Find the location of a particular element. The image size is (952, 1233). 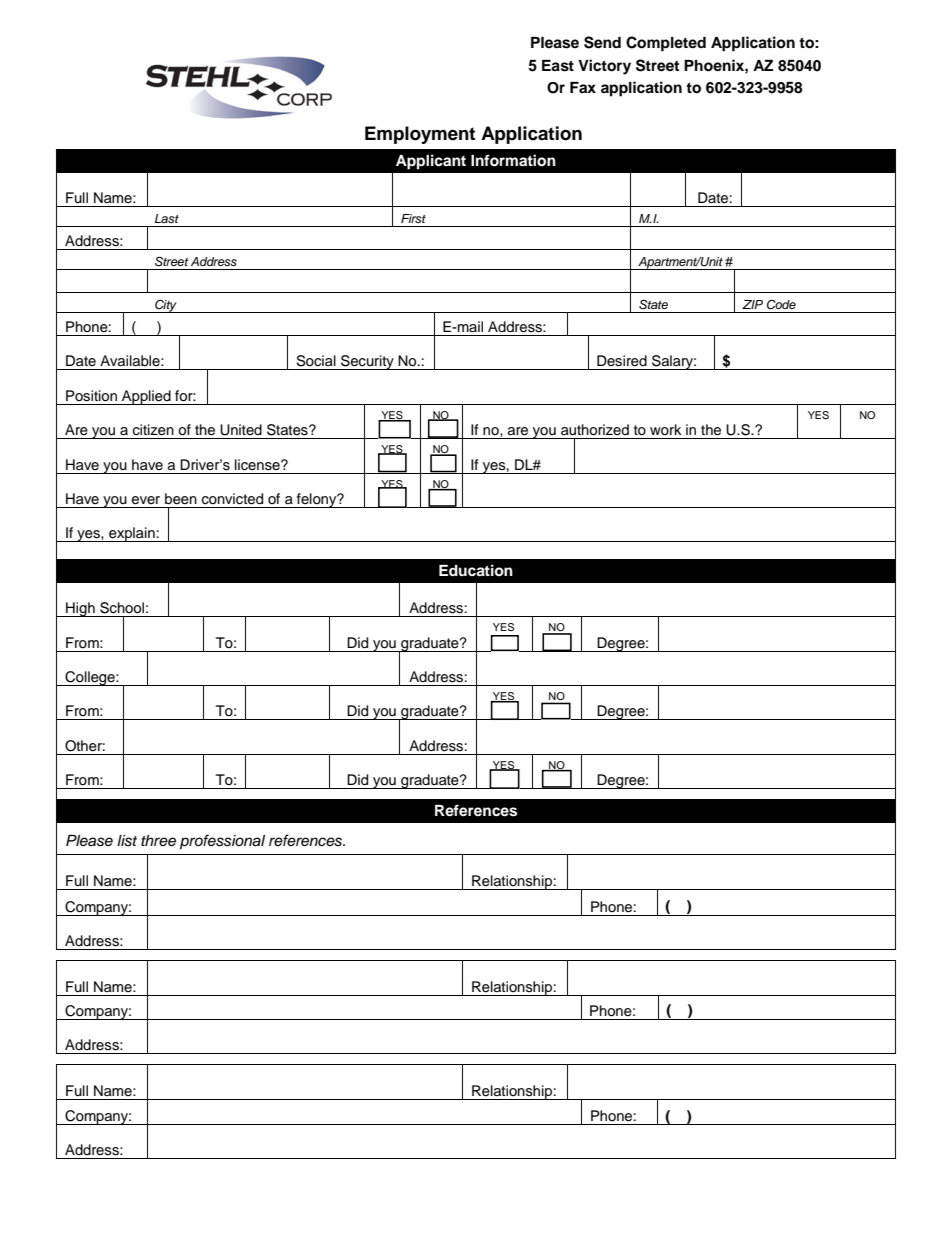

list is located at coordinates (127, 841).
